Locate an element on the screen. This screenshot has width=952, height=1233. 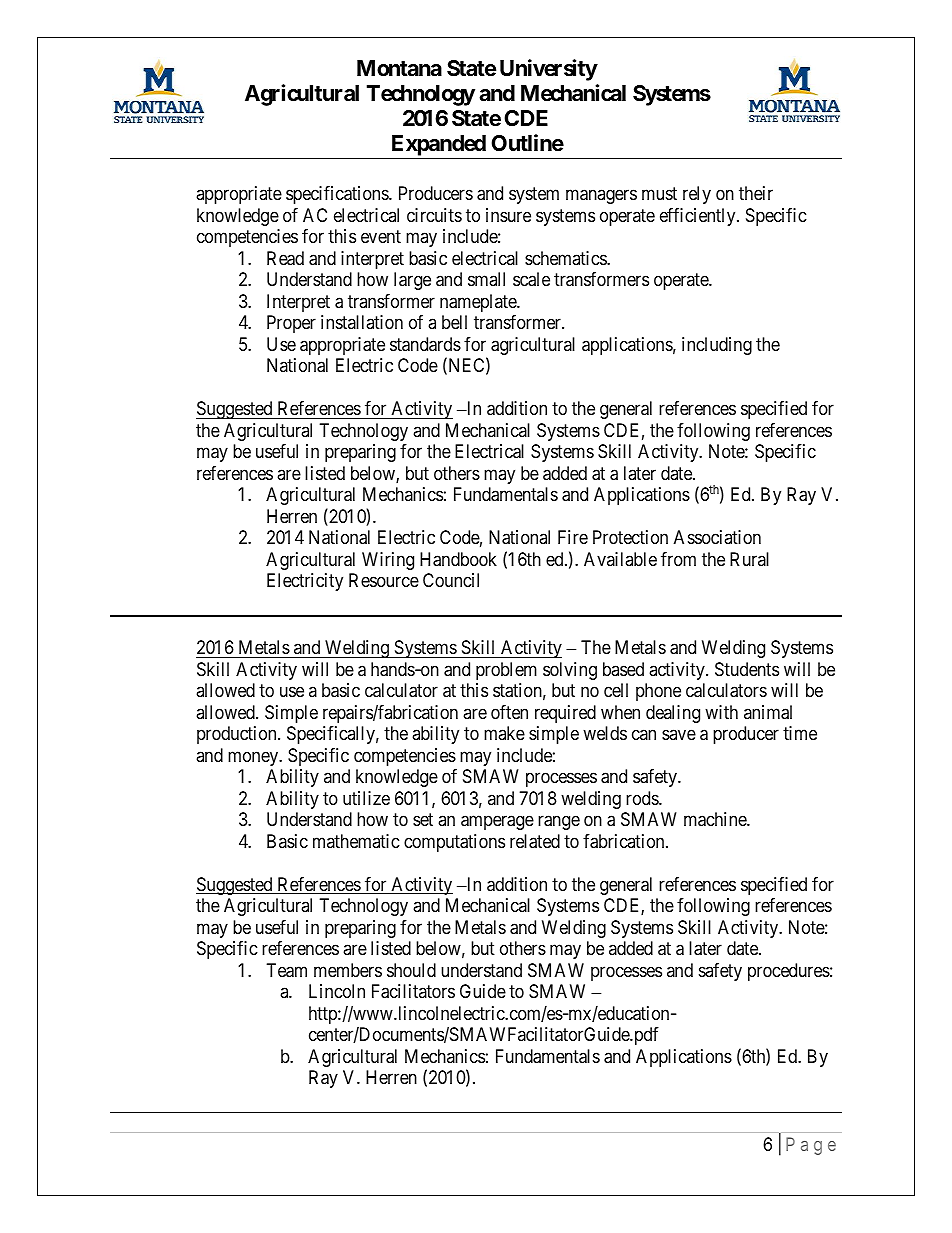
production is located at coordinates (238, 735).
